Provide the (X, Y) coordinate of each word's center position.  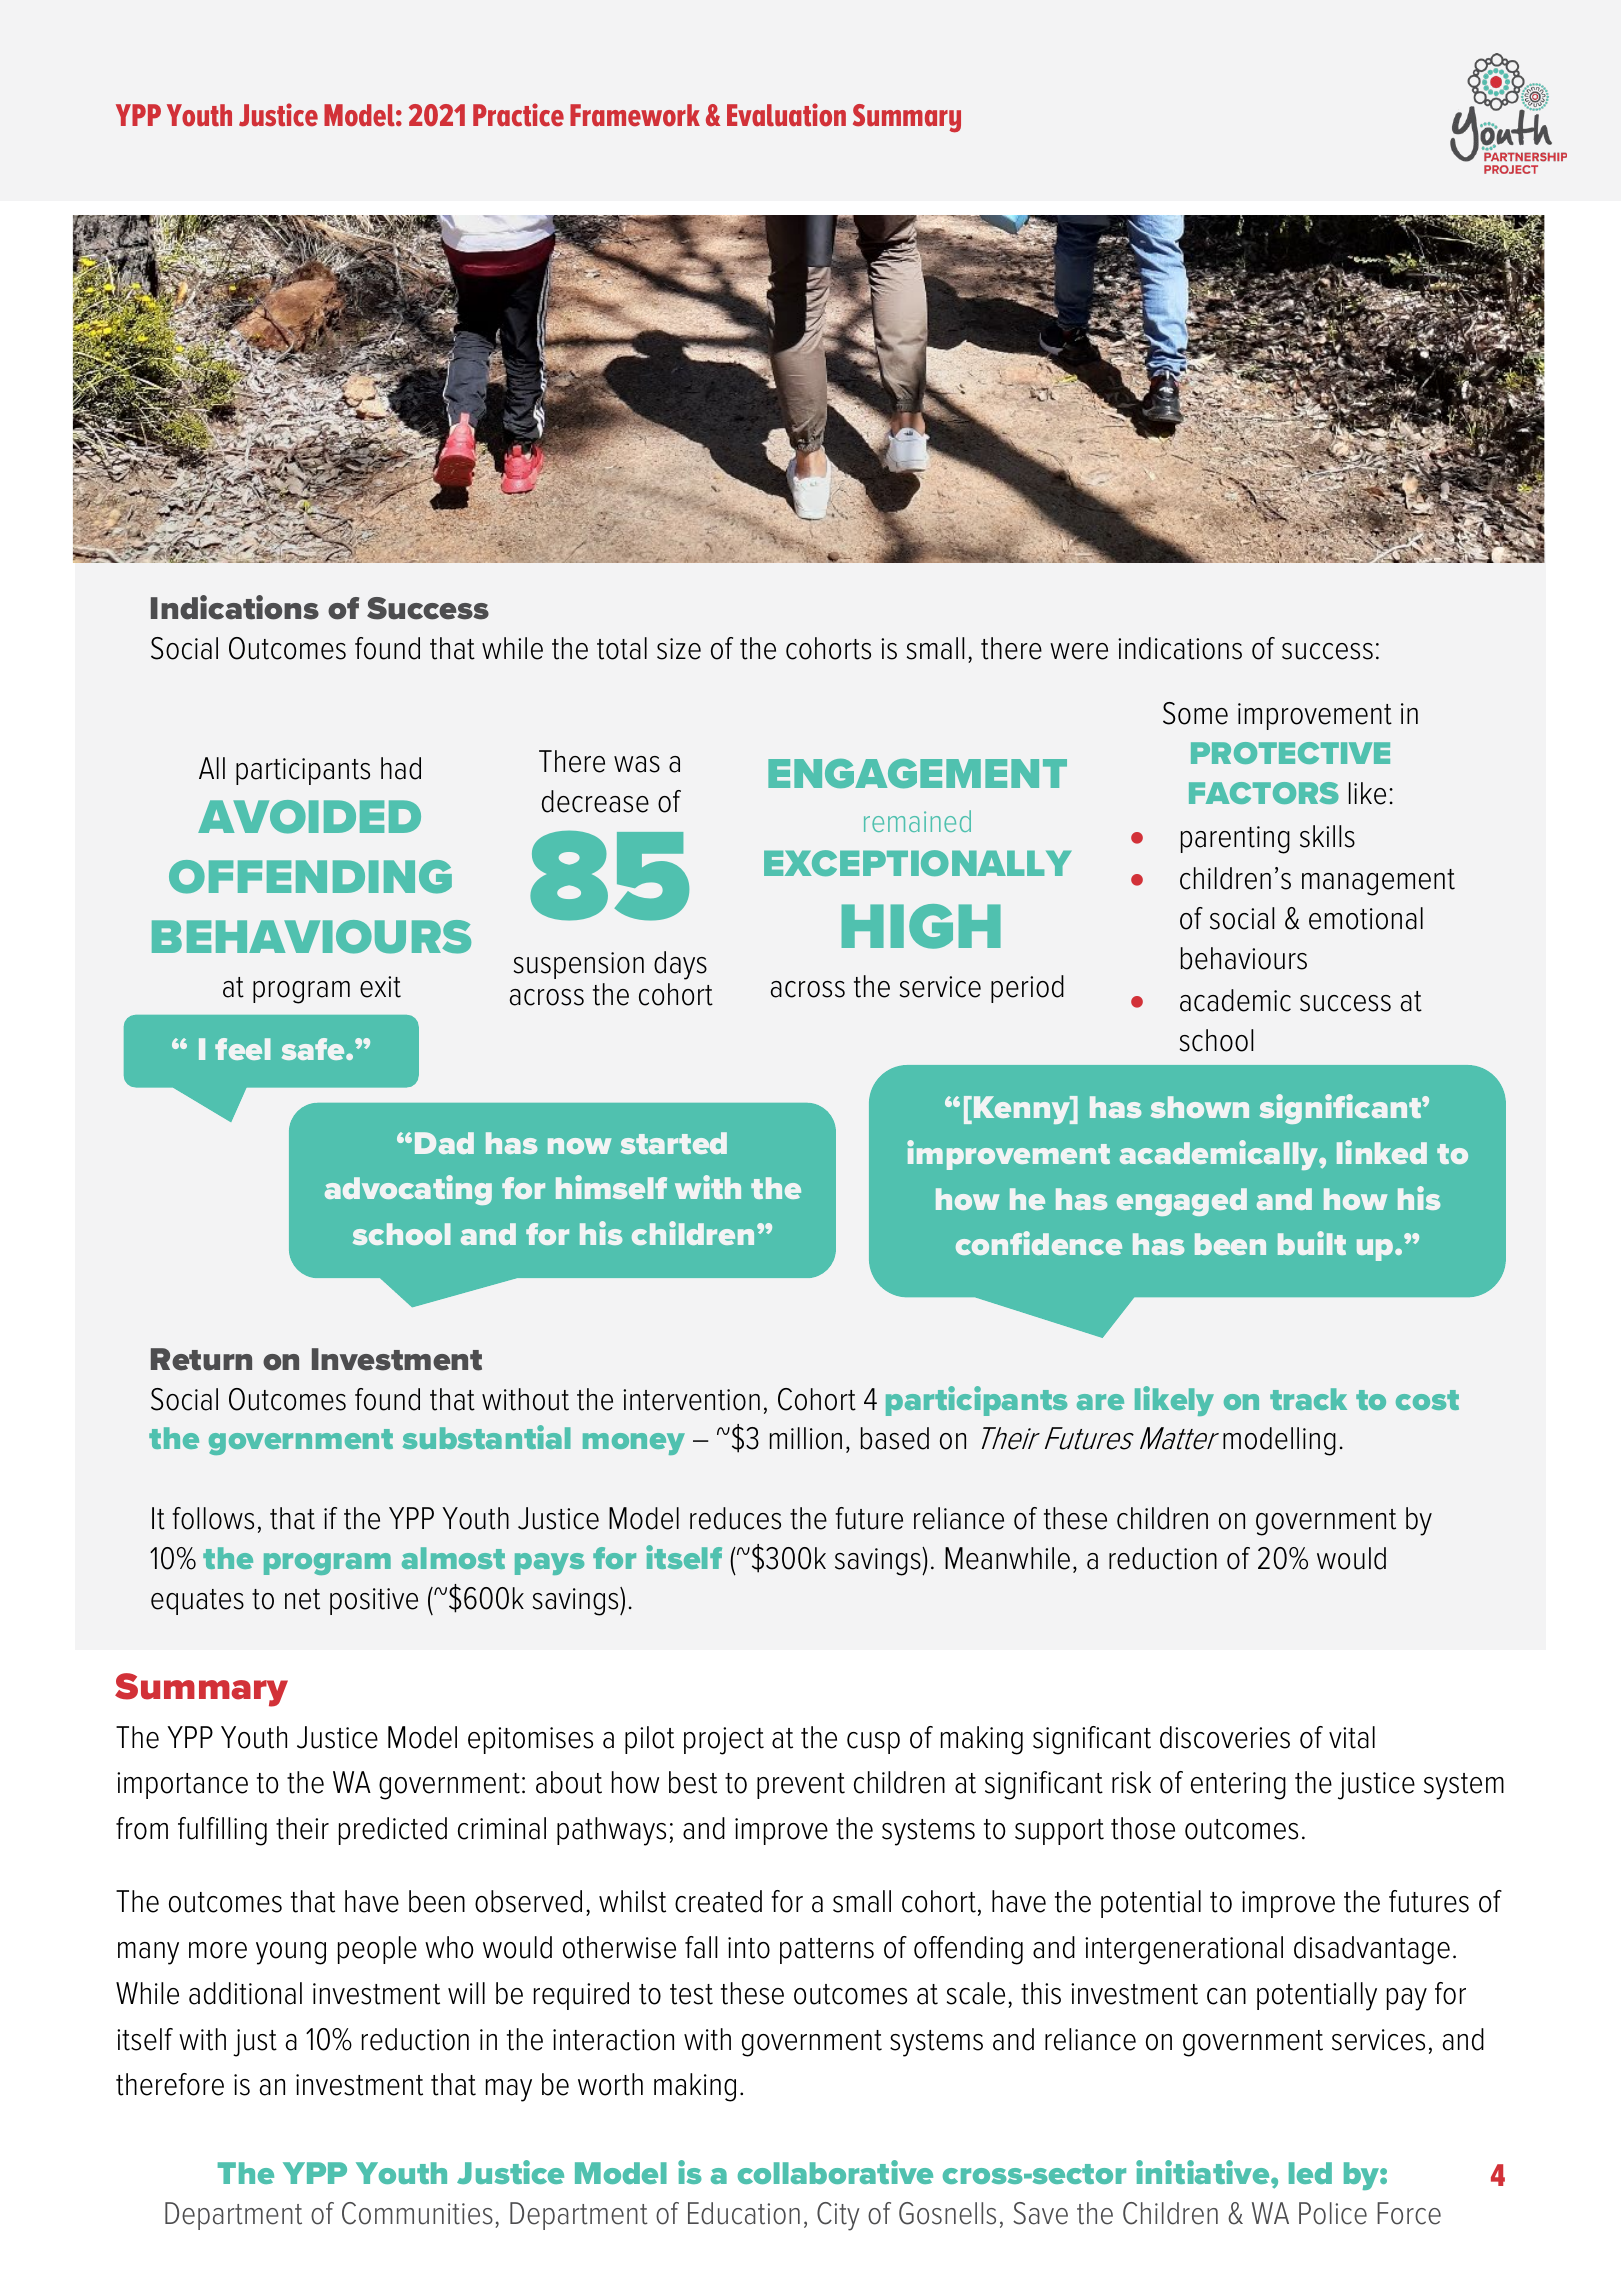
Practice (518, 115)
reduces (735, 1518)
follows (213, 1518)
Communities (417, 2213)
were (1079, 651)
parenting (1235, 840)
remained (917, 821)
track (1308, 1399)
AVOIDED (309, 817)
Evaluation (786, 115)
